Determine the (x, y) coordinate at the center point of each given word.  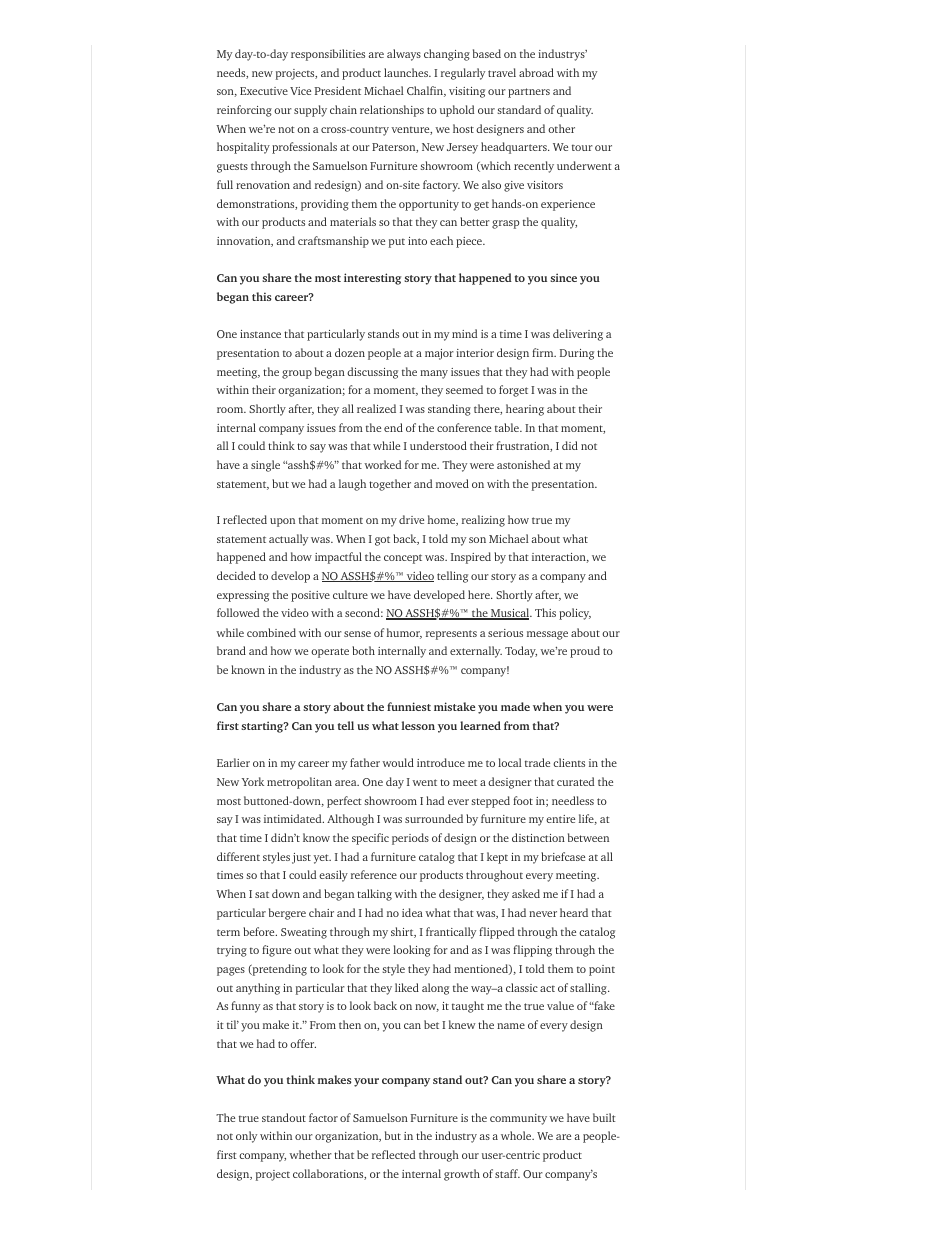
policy (575, 614)
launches (407, 72)
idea (412, 912)
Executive (264, 91)
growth (462, 1175)
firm (544, 352)
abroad (536, 72)
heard (574, 912)
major (439, 354)
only (246, 1137)
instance (260, 334)
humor (404, 633)
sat (262, 894)
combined (271, 632)
